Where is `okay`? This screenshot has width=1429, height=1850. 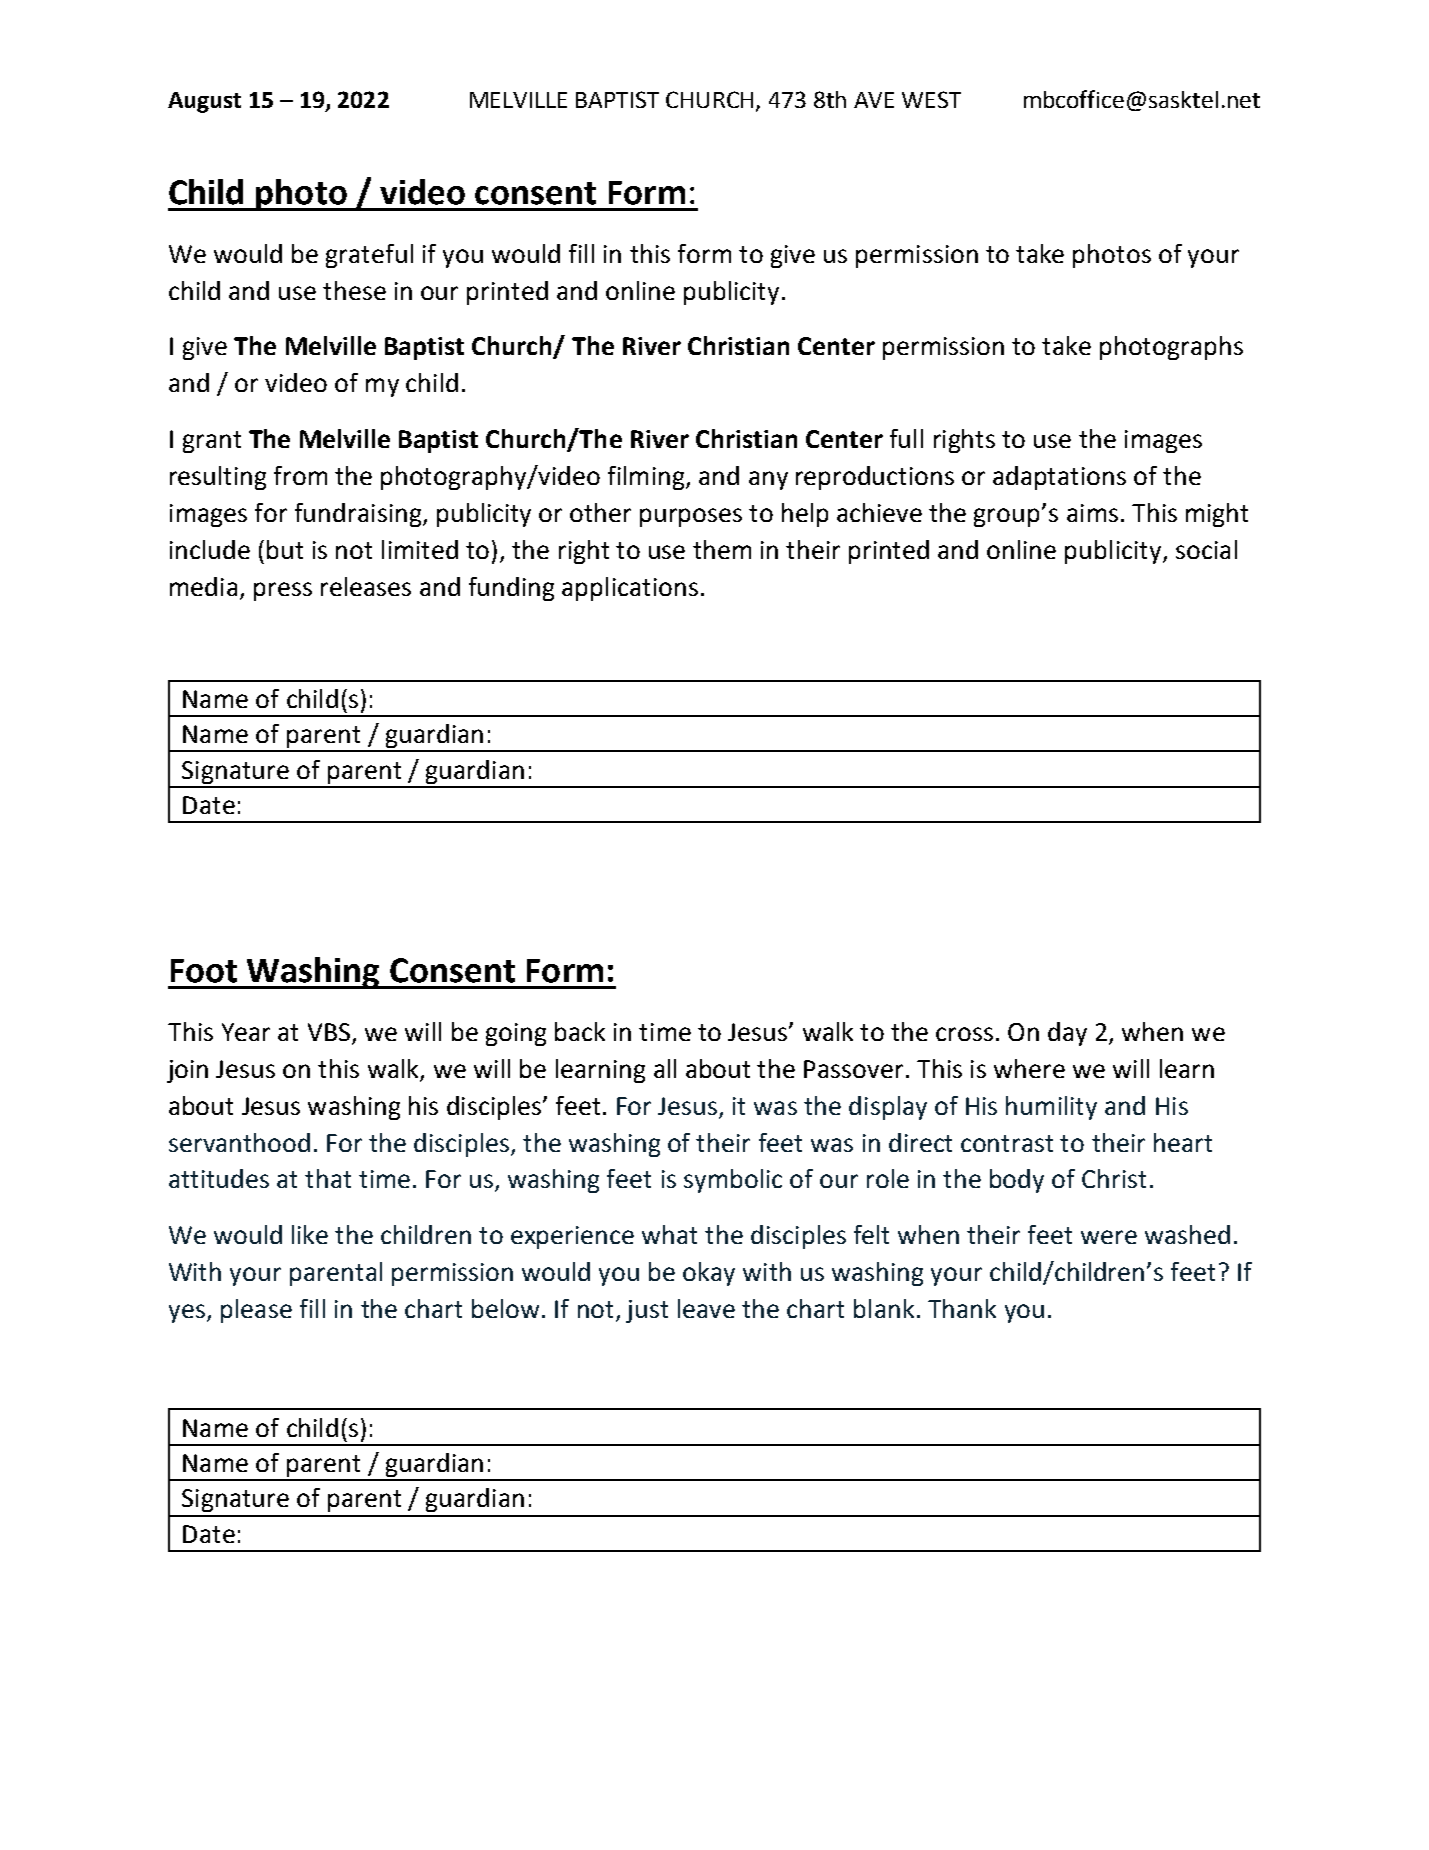 okay is located at coordinates (709, 1274).
